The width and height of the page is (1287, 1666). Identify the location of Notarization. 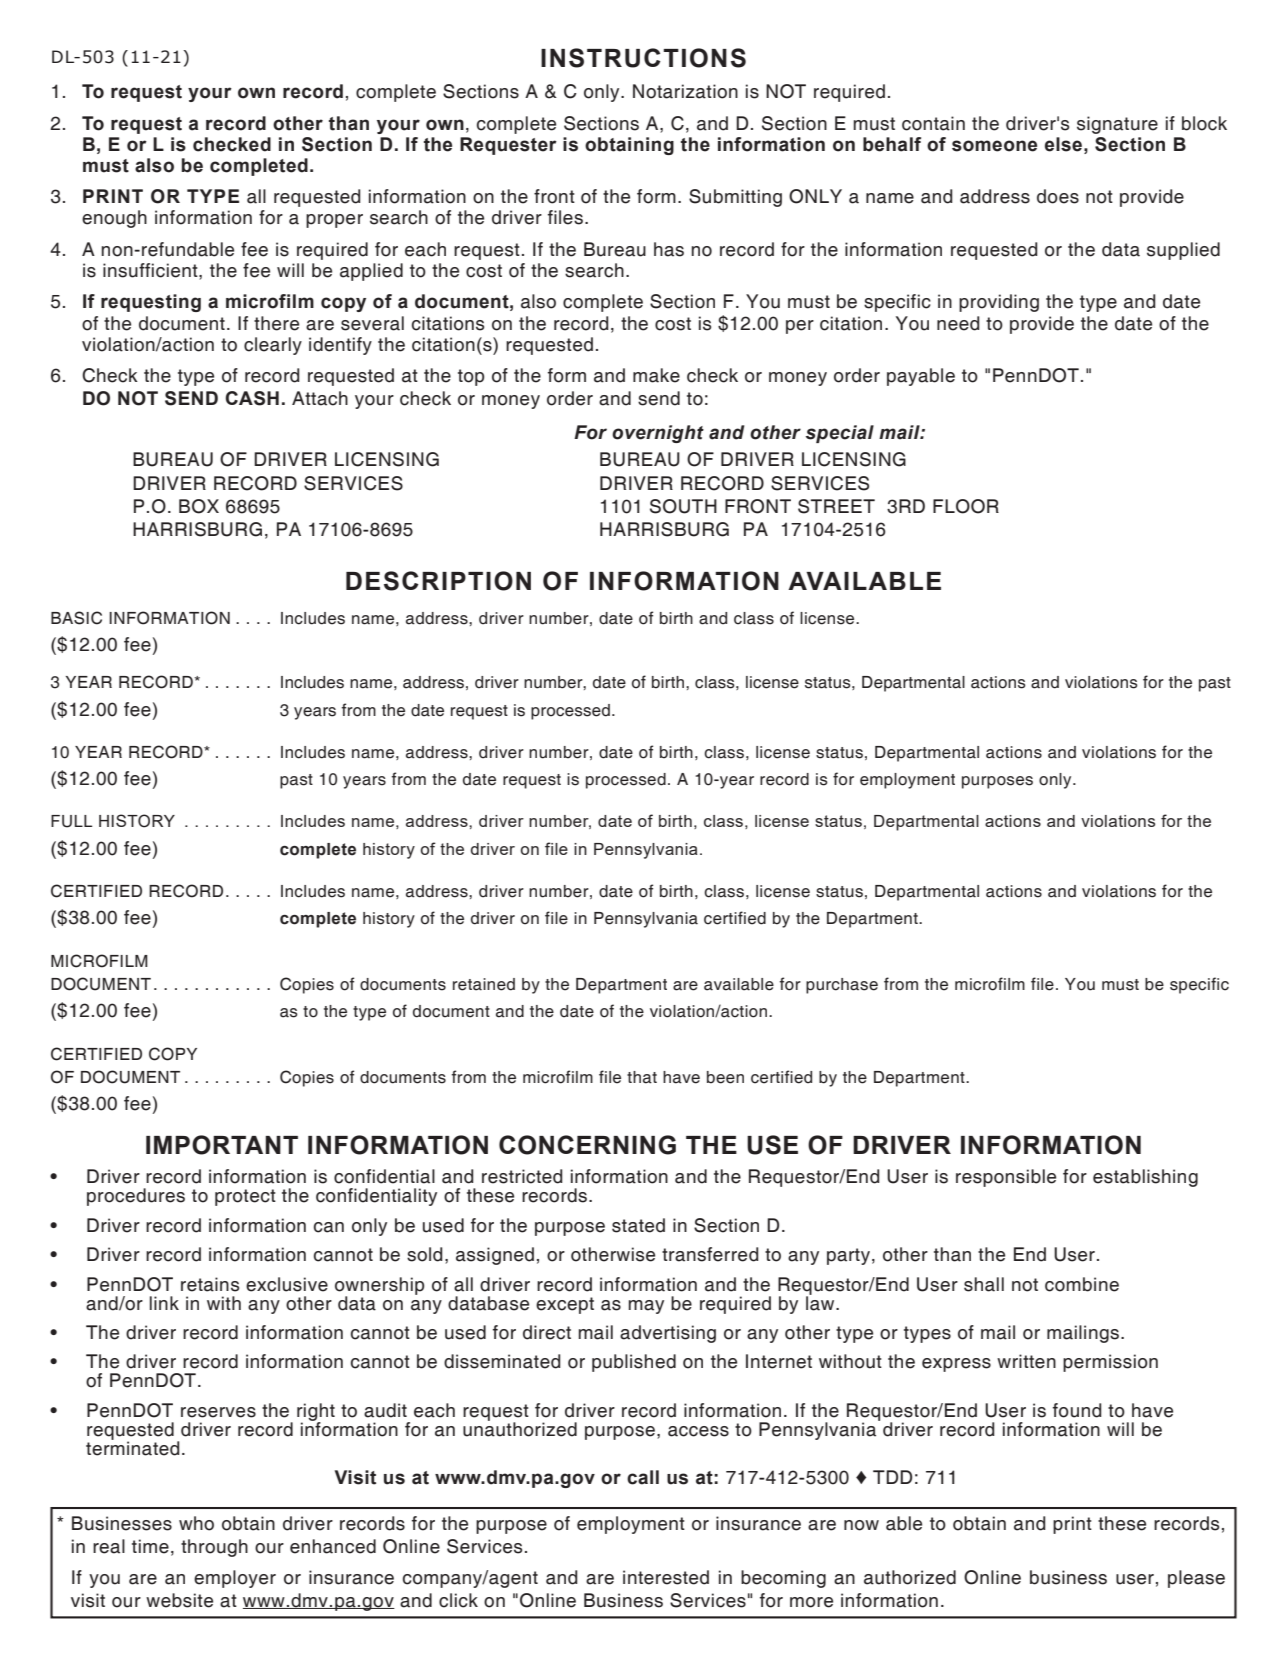
(685, 91).
